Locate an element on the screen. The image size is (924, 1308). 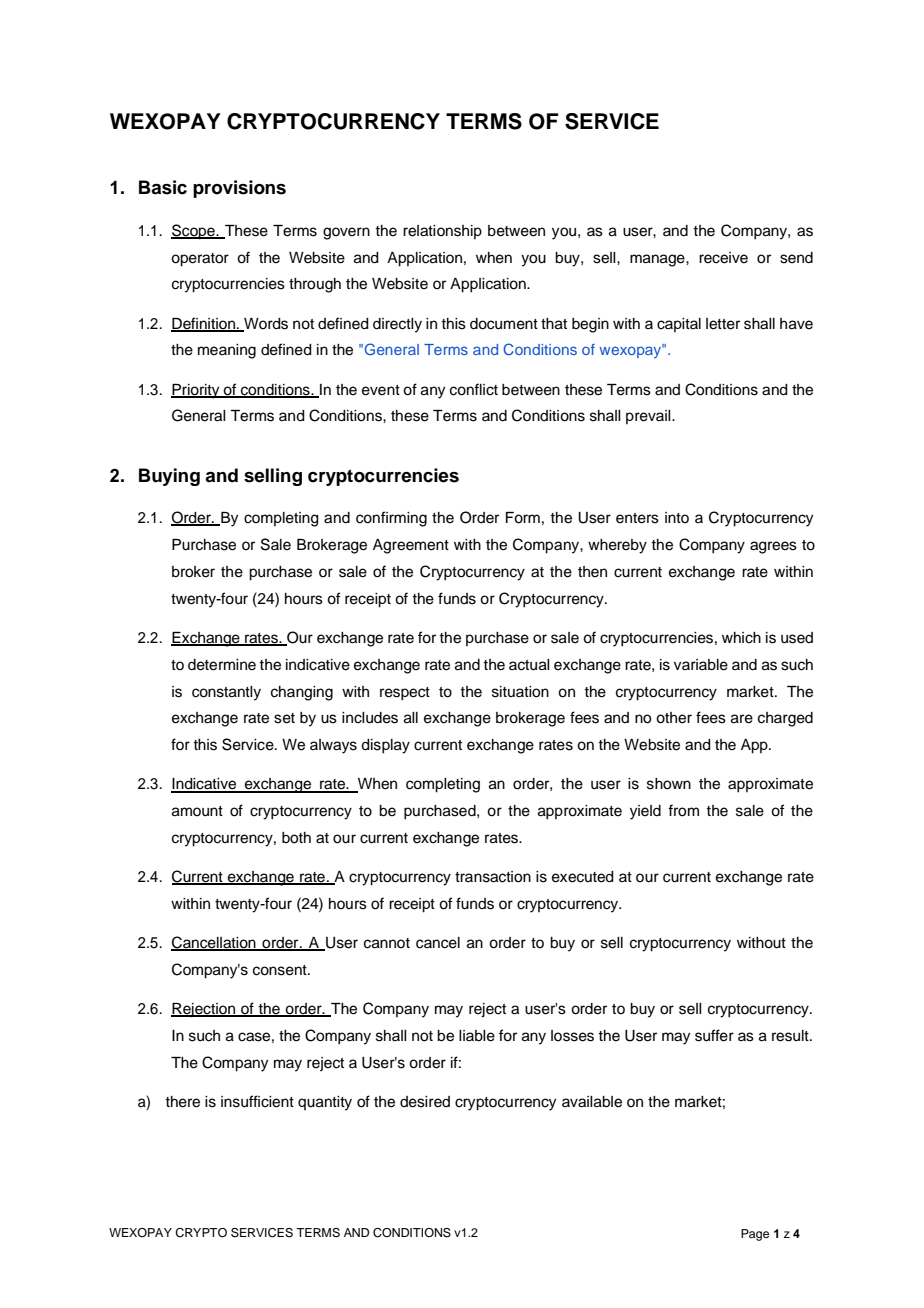
Page is located at coordinates (755, 1235).
